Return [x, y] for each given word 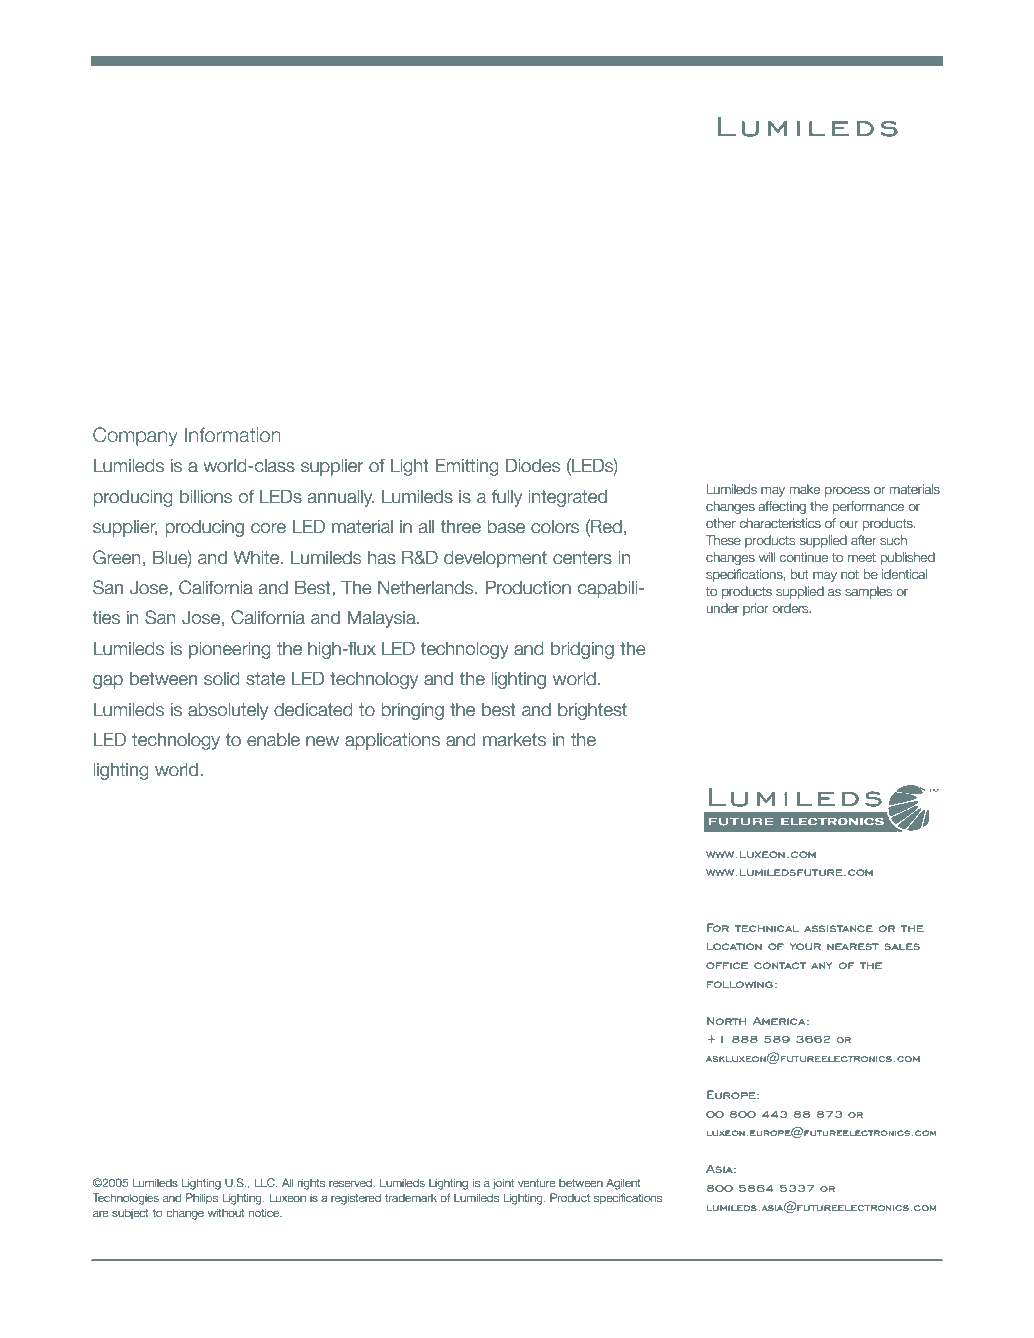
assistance [838, 928]
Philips [202, 1198]
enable [273, 739]
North [727, 1020]
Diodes [533, 465]
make [804, 489]
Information [233, 434]
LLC [265, 1182]
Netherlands [427, 587]
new [322, 741]
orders [791, 608]
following [740, 984]
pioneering [230, 650]
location [734, 946]
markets [514, 739]
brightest [592, 711]
